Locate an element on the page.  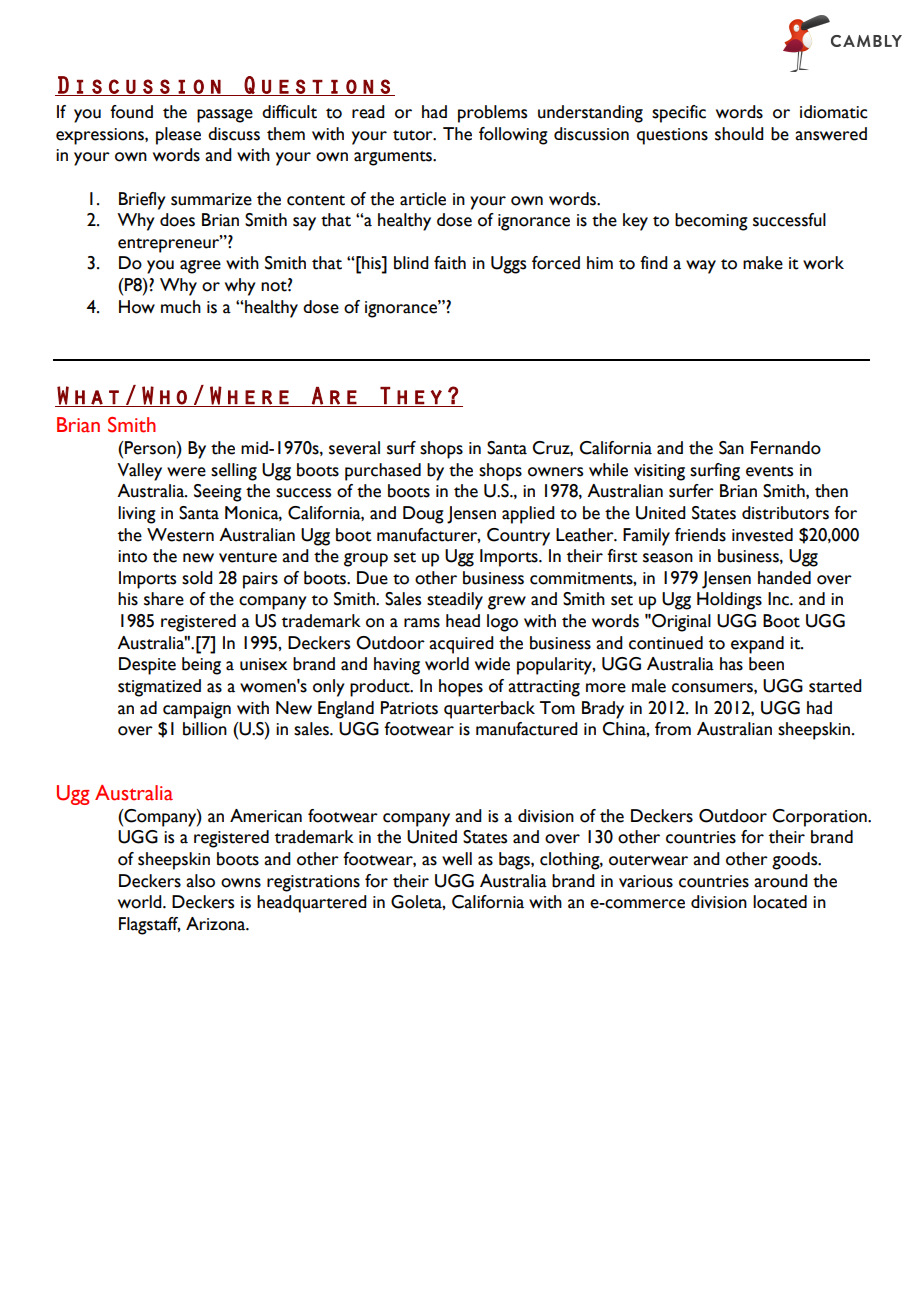
around is located at coordinates (781, 881).
